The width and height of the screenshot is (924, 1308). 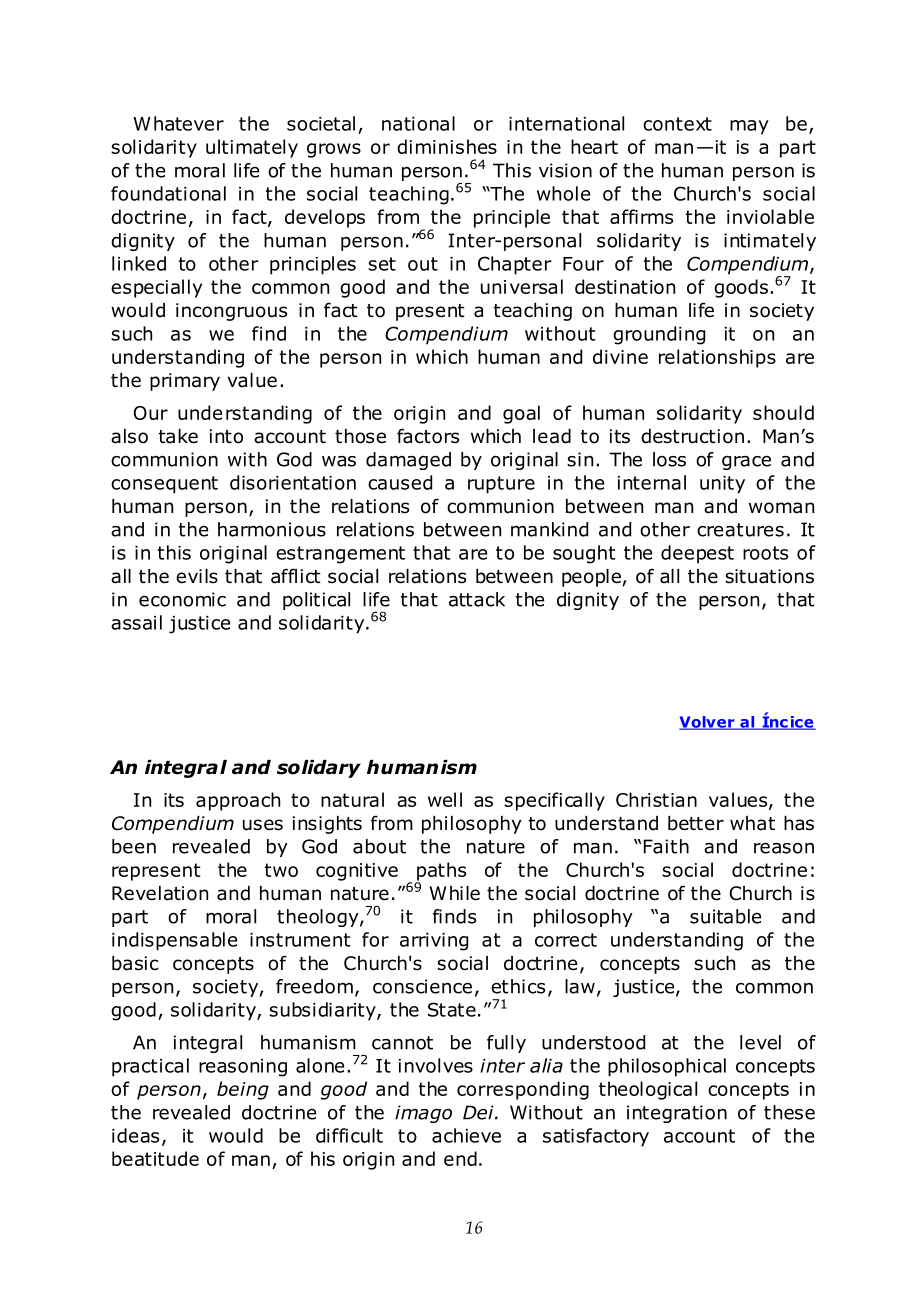 I want to click on suitable, so click(x=725, y=916).
